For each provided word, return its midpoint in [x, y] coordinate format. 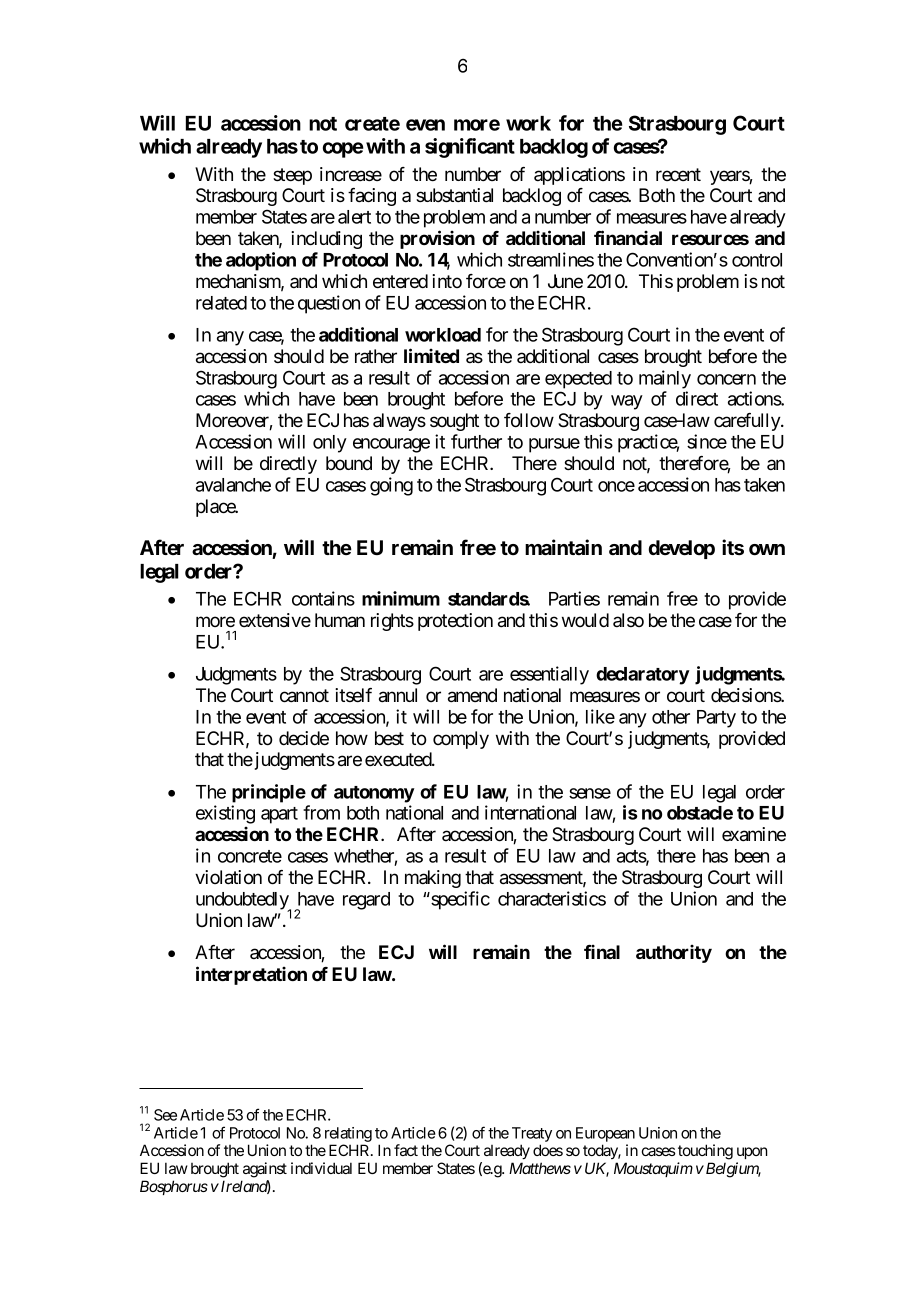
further [476, 441]
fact [406, 1150]
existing [225, 814]
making [433, 879]
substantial [454, 195]
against [265, 1170]
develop [682, 549]
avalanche [233, 485]
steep [292, 176]
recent [678, 174]
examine [754, 834]
